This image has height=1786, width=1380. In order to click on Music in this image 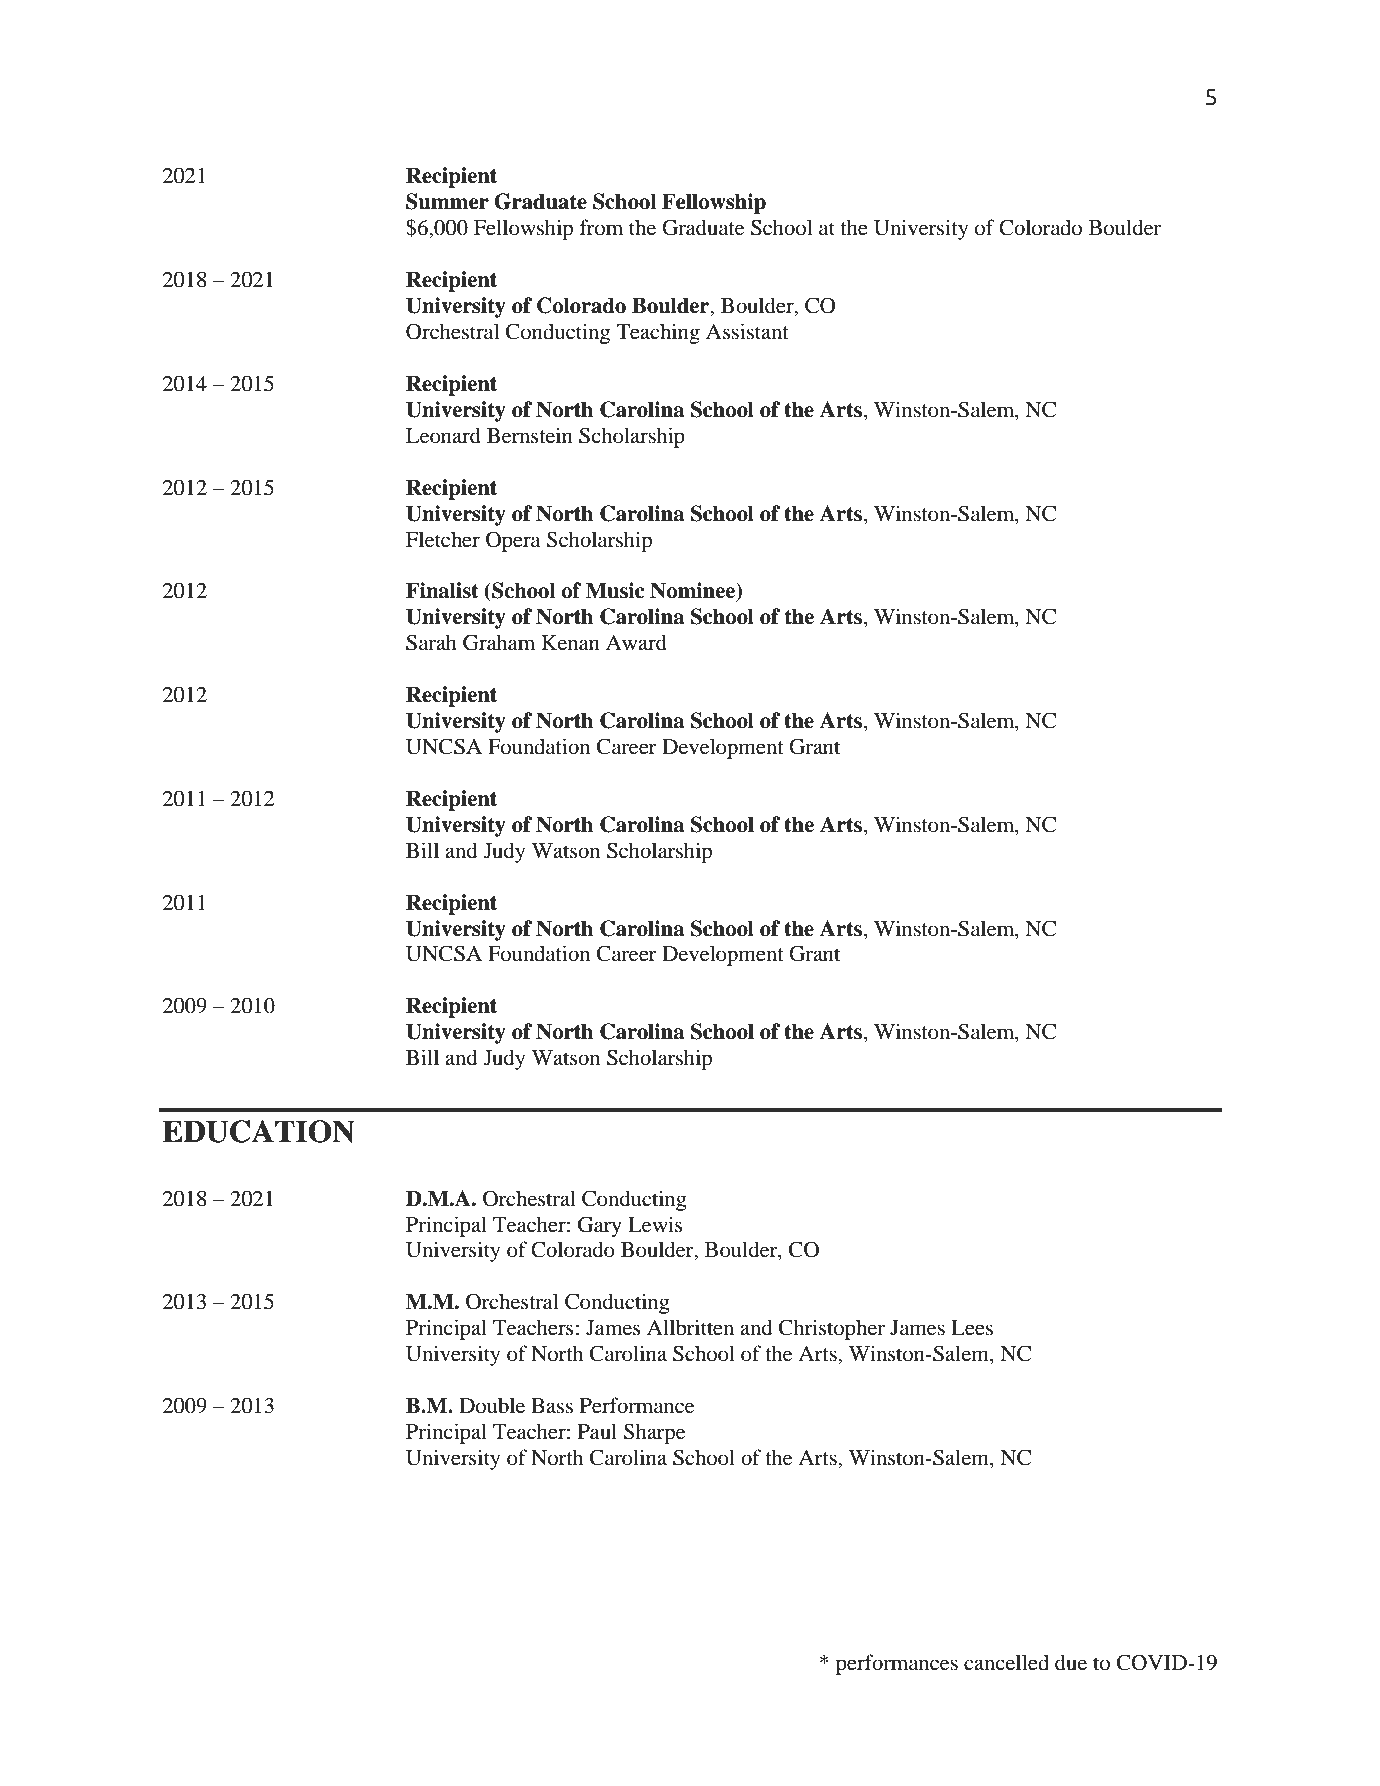, I will do `click(615, 590)`.
